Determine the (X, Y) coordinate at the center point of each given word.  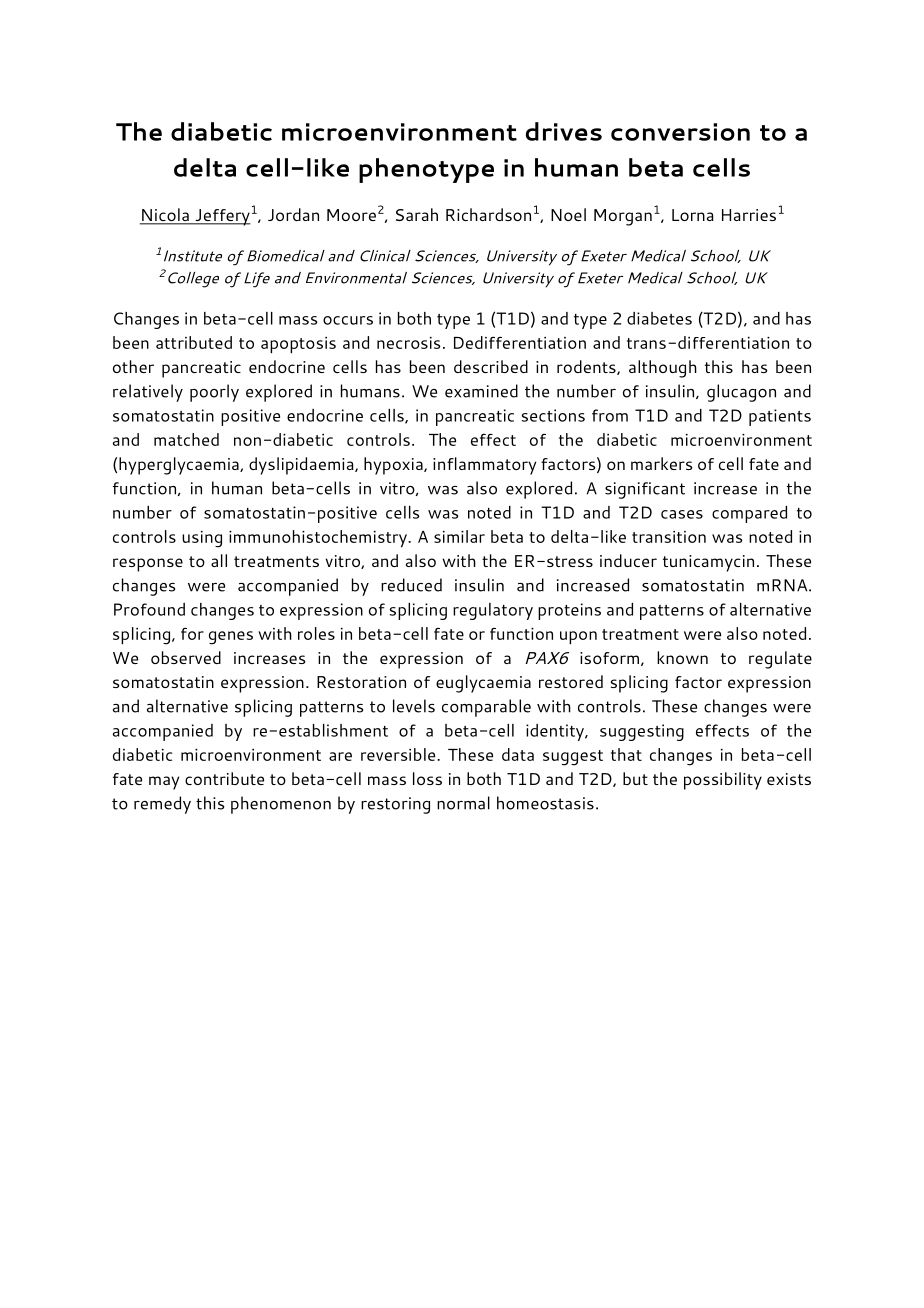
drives (564, 131)
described (491, 366)
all (219, 560)
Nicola (165, 216)
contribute (224, 778)
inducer (628, 560)
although (663, 369)
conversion (680, 132)
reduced (411, 585)
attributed (194, 342)
